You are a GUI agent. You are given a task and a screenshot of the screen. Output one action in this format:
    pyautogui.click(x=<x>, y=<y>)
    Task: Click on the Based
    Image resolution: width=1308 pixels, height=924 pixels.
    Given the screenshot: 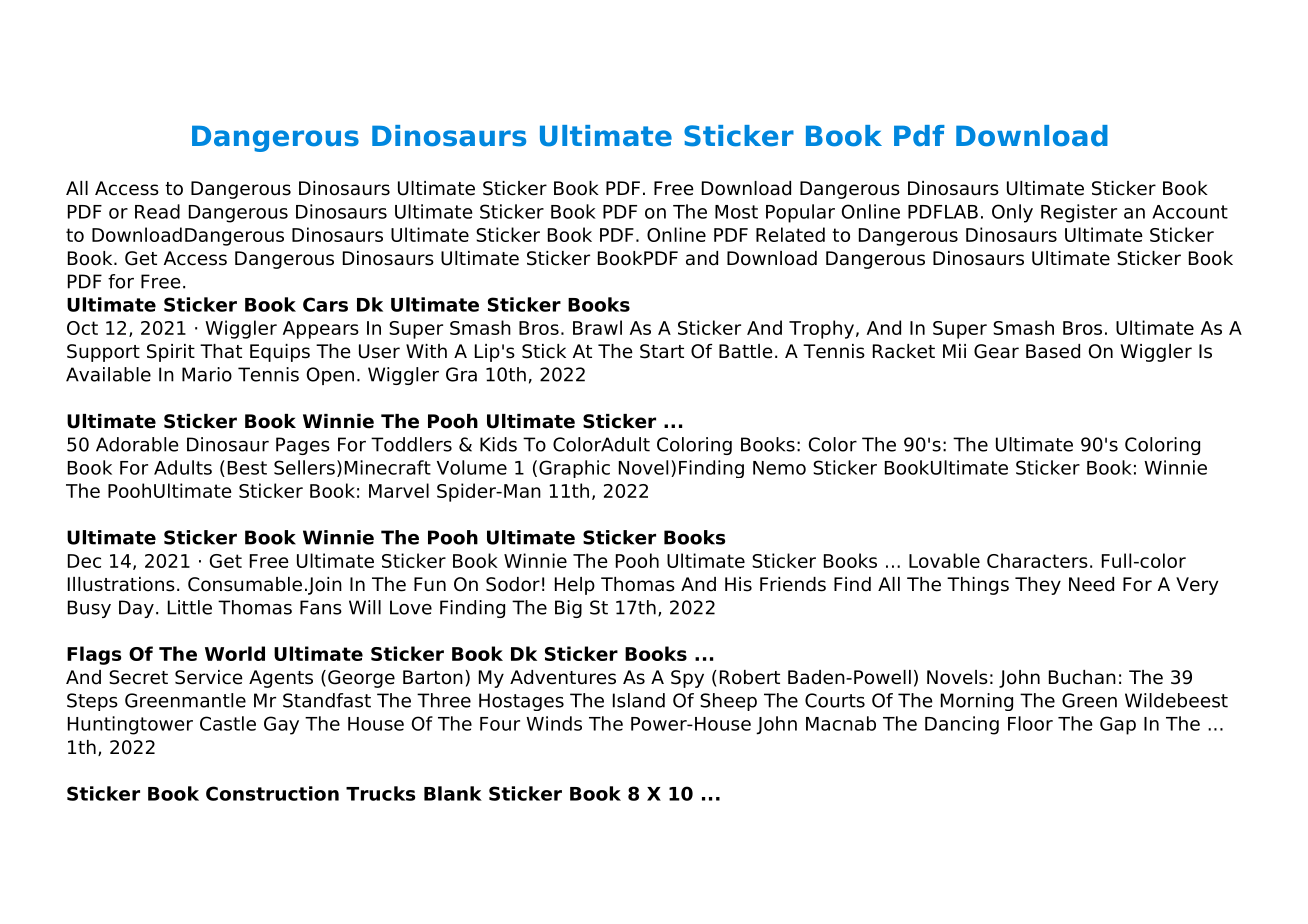 What is the action you would take?
    pyautogui.click(x=1053, y=351)
